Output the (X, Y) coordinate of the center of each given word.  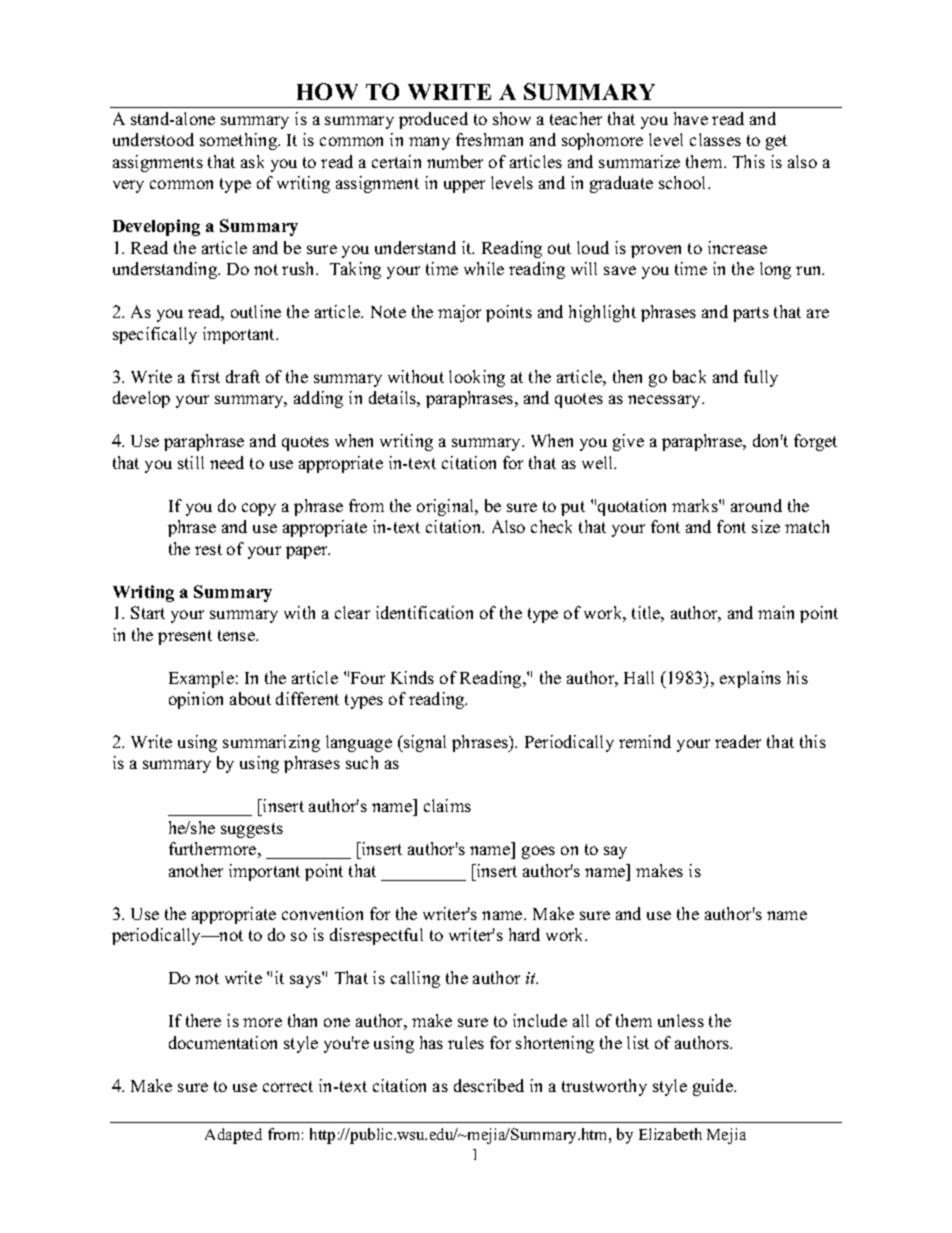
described (489, 1085)
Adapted (233, 1136)
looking (477, 378)
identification (424, 612)
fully (761, 378)
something (240, 141)
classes (715, 139)
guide (714, 1087)
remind (645, 741)
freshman (489, 139)
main (776, 612)
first (205, 376)
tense (237, 635)
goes (538, 852)
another (196, 870)
